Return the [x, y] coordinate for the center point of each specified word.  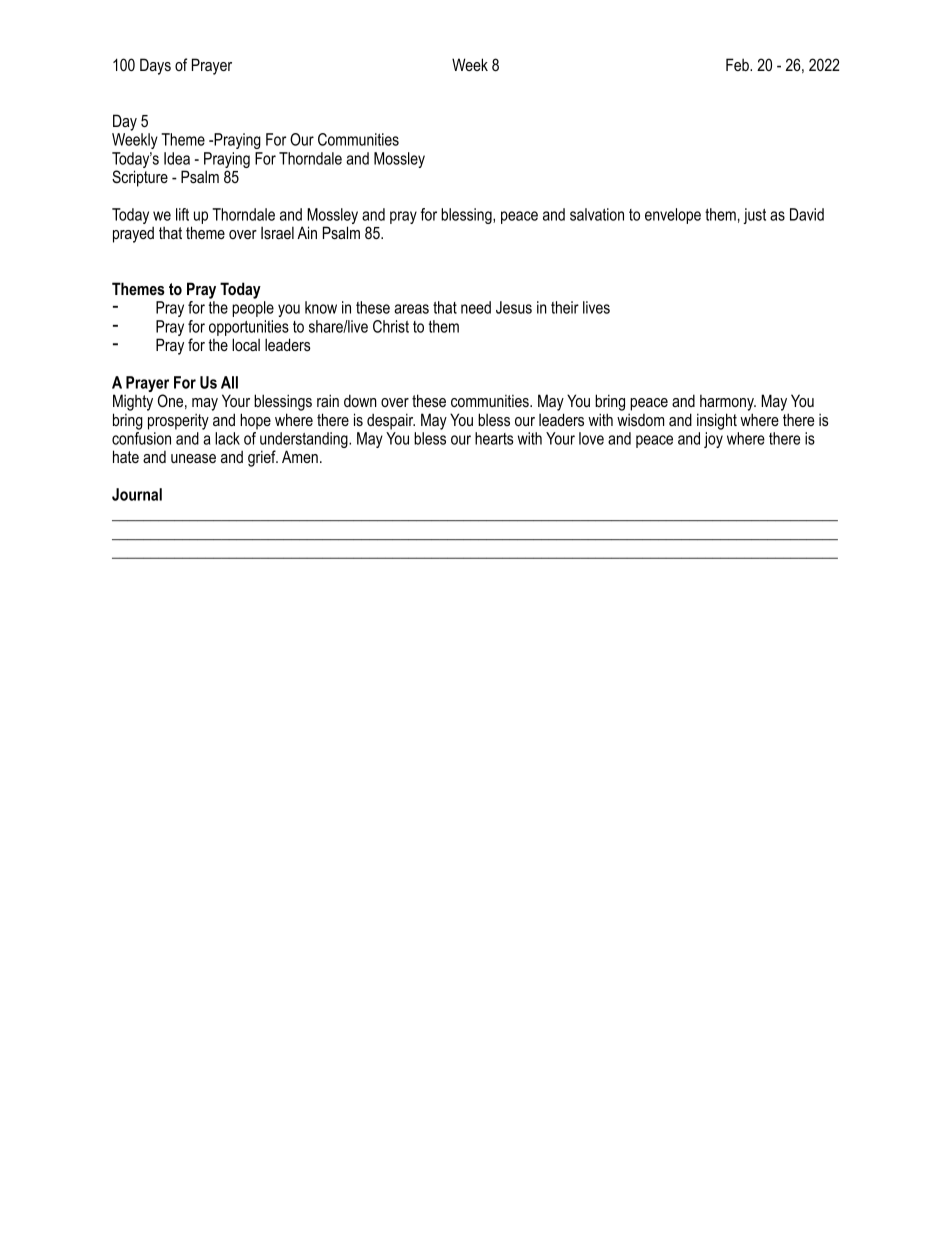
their [565, 307]
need [476, 307]
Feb [738, 64]
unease [193, 458]
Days [155, 66]
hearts [494, 438]
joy [713, 440]
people [253, 309]
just [754, 216]
